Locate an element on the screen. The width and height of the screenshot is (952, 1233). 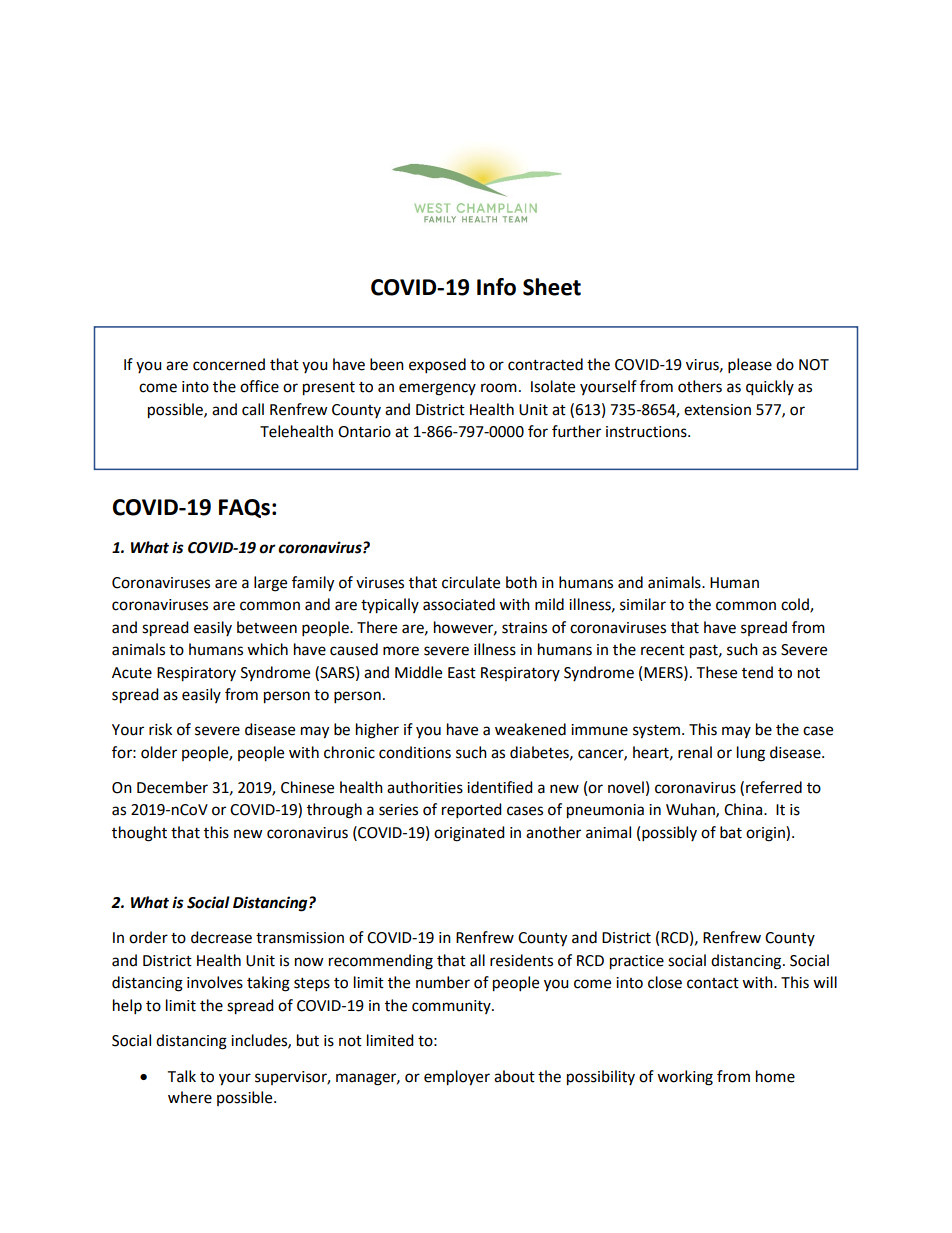
East is located at coordinates (462, 673).
